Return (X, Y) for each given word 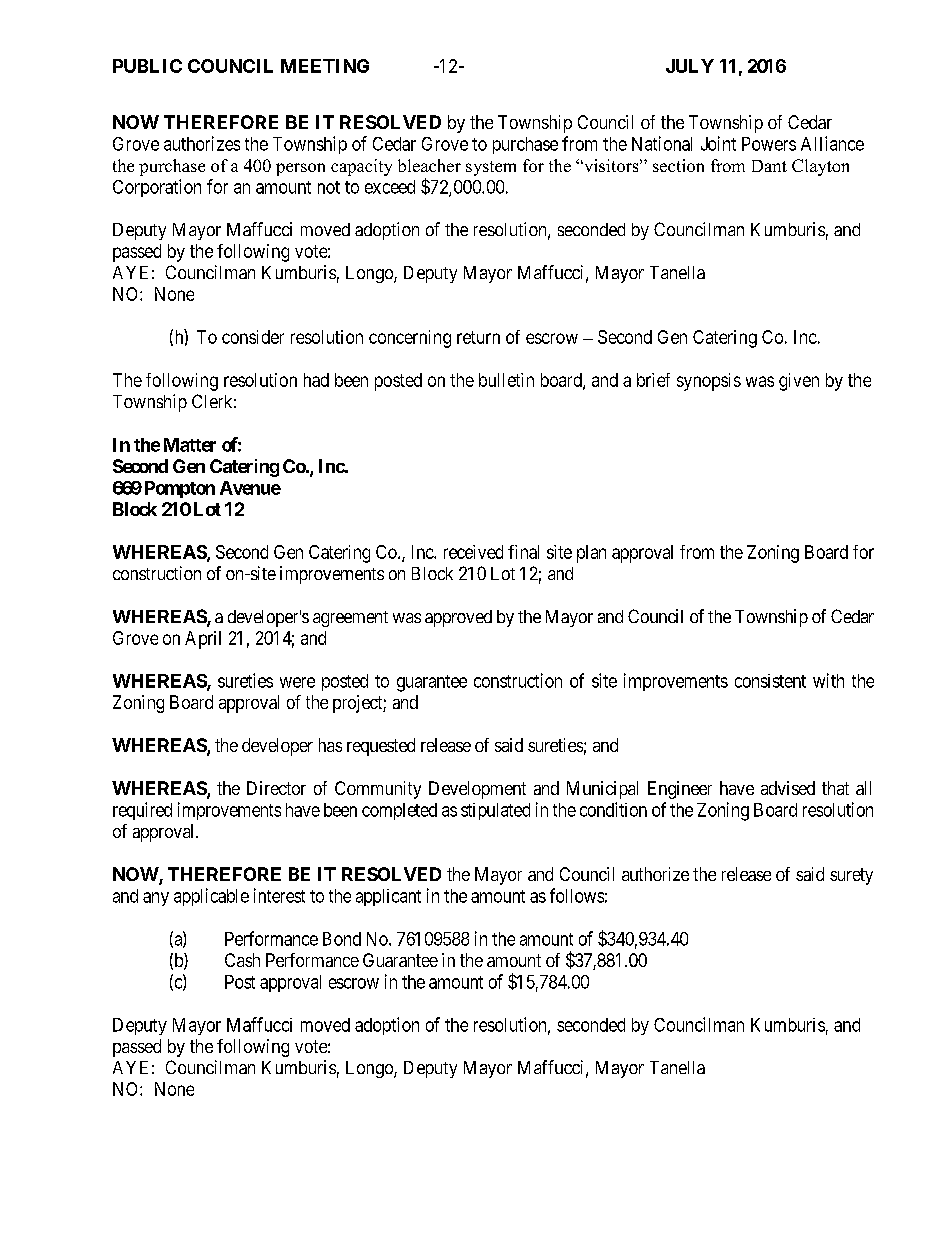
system (491, 168)
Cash (242, 960)
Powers (769, 144)
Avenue (250, 488)
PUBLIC (147, 66)
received (473, 552)
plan (591, 554)
